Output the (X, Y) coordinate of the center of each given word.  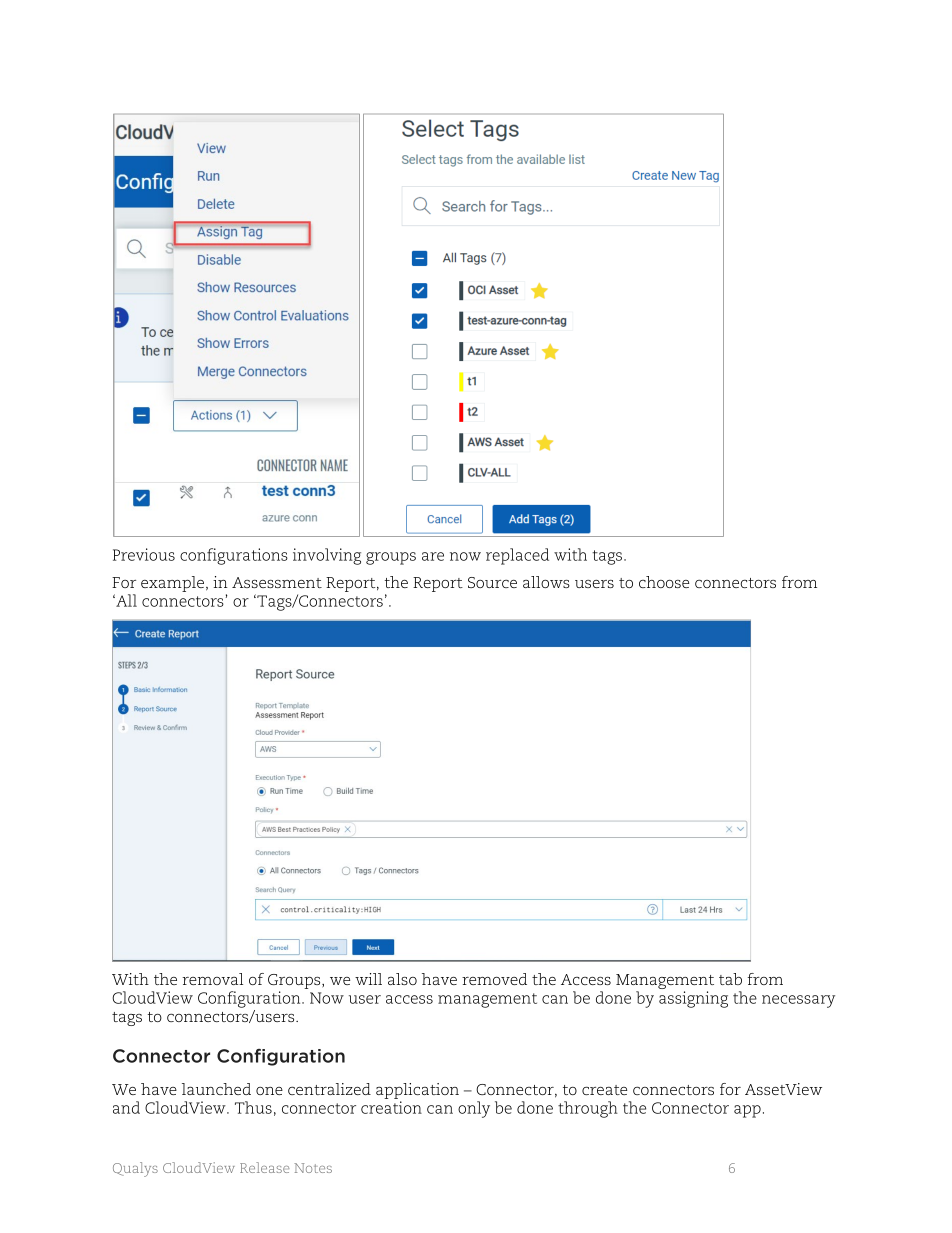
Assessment (277, 582)
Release (264, 1167)
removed (494, 979)
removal (212, 979)
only (474, 1109)
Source (492, 582)
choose (664, 582)
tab (730, 979)
